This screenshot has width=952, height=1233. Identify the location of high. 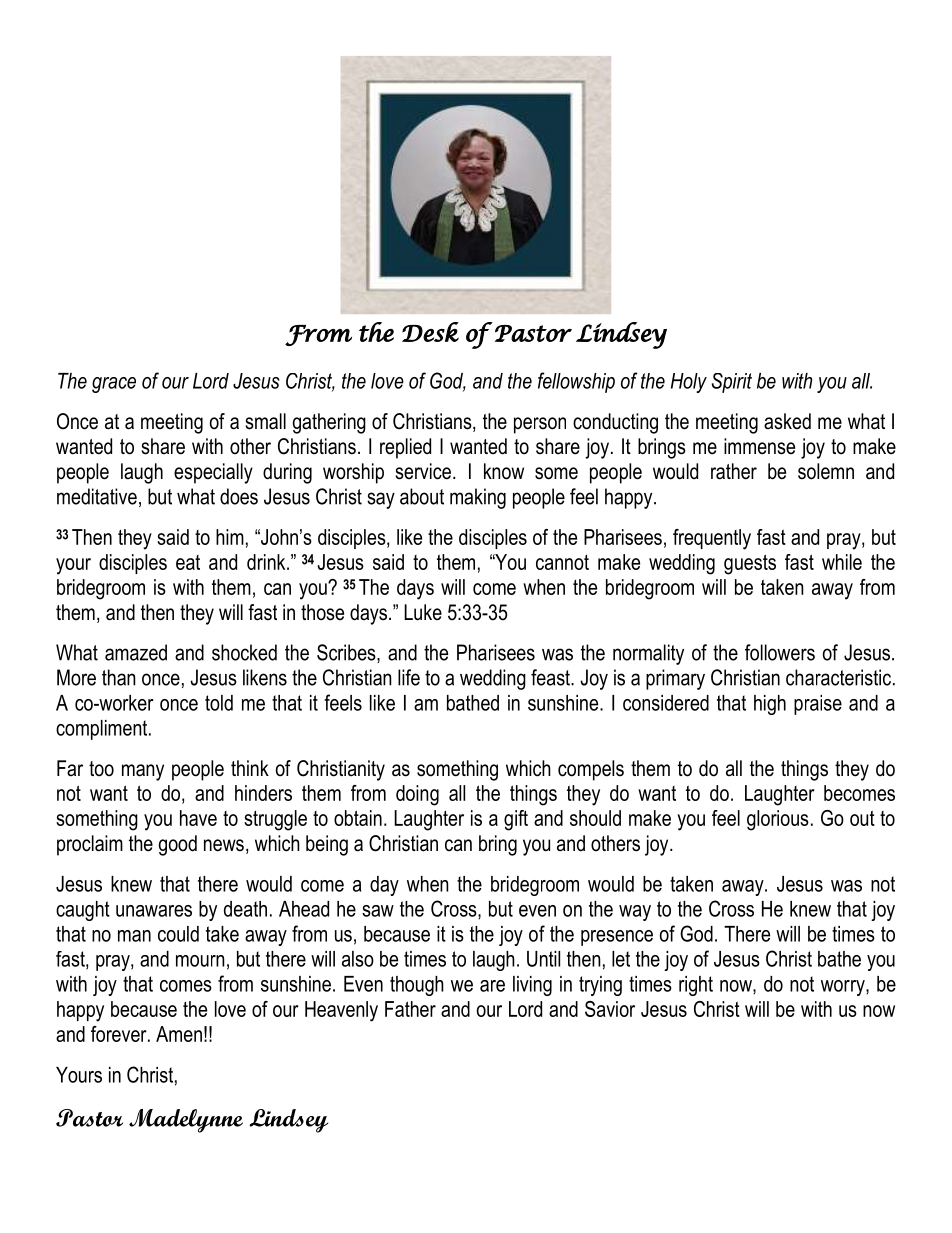
(770, 705).
